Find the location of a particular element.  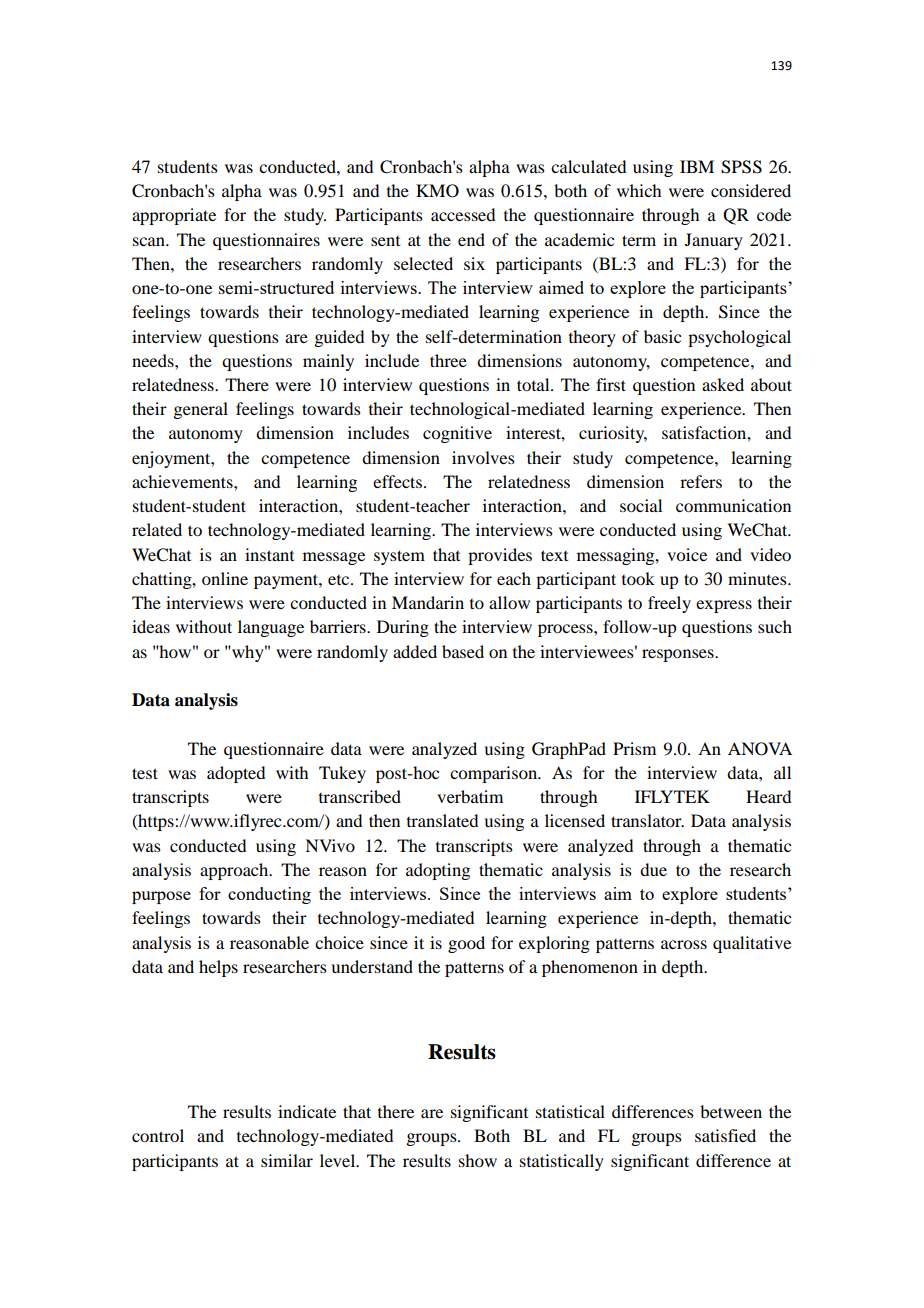

appropriate is located at coordinates (174, 216).
